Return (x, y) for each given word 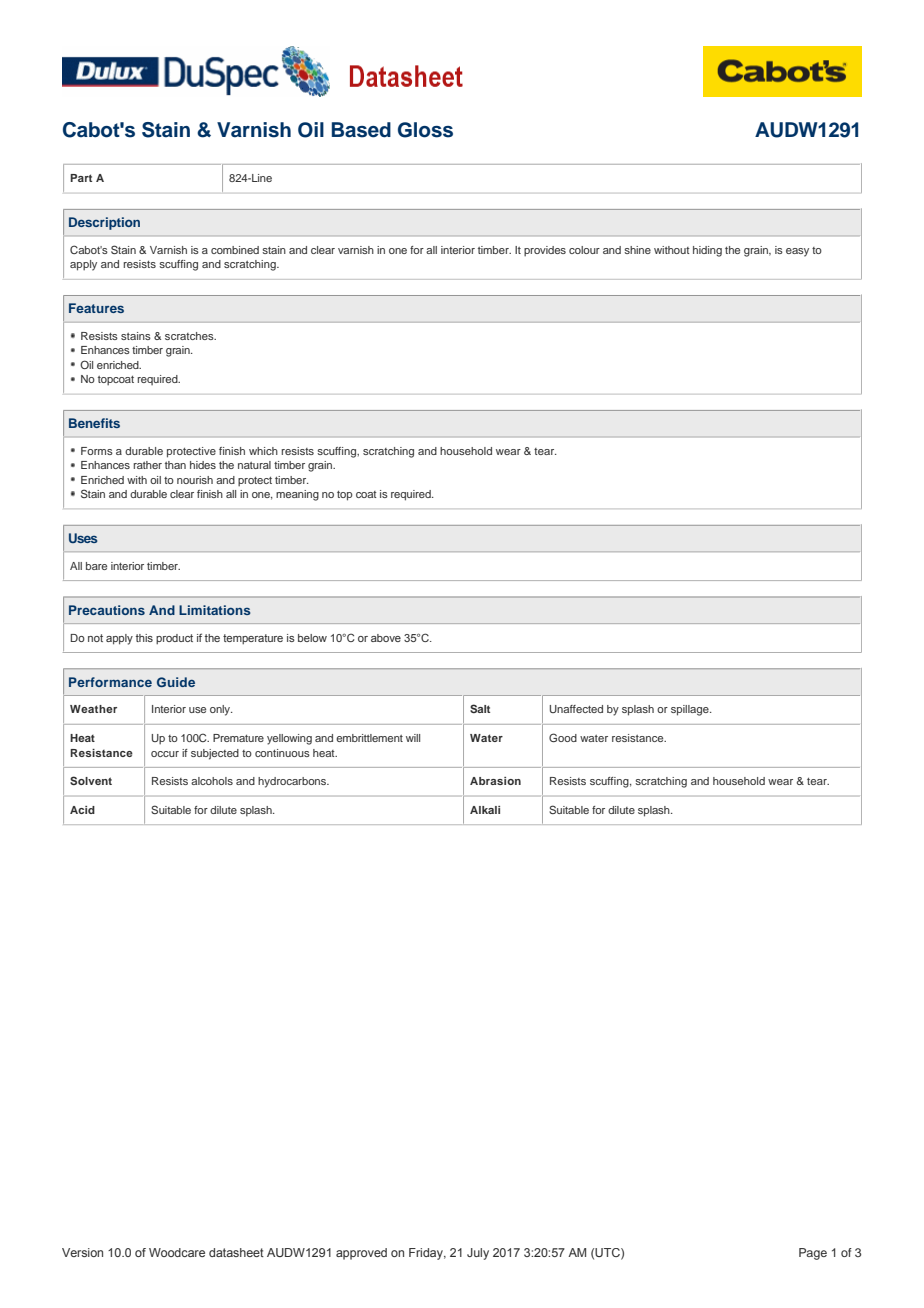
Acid (82, 810)
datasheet (236, 1252)
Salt (480, 708)
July (478, 1254)
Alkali (485, 810)
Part (81, 178)
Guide (176, 682)
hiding (707, 251)
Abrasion (495, 781)
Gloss (425, 130)
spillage (691, 710)
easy (797, 252)
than (175, 465)
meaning (297, 495)
